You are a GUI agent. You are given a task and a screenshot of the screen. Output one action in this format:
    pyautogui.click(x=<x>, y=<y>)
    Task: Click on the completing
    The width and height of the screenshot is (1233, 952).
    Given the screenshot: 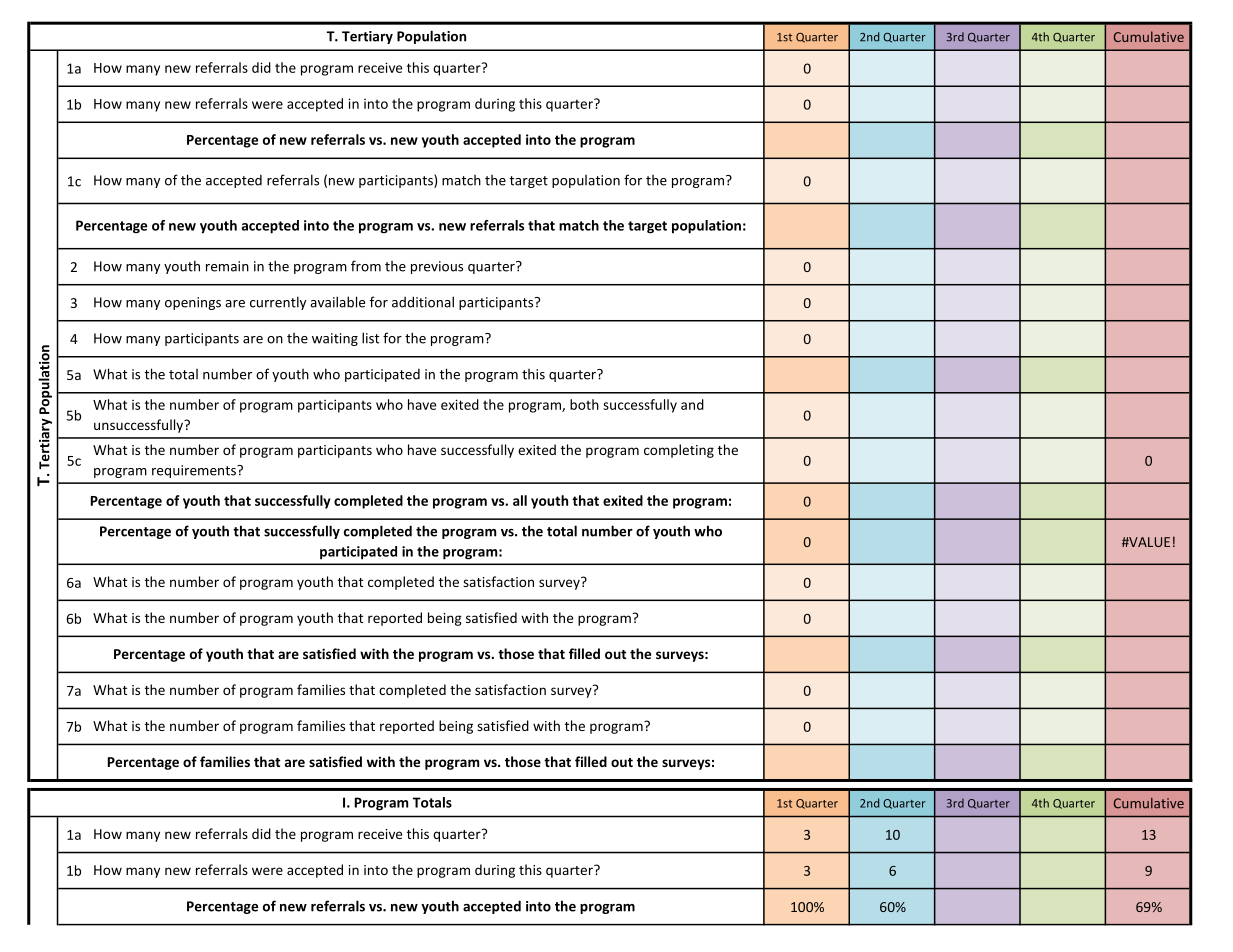 What is the action you would take?
    pyautogui.click(x=679, y=451)
